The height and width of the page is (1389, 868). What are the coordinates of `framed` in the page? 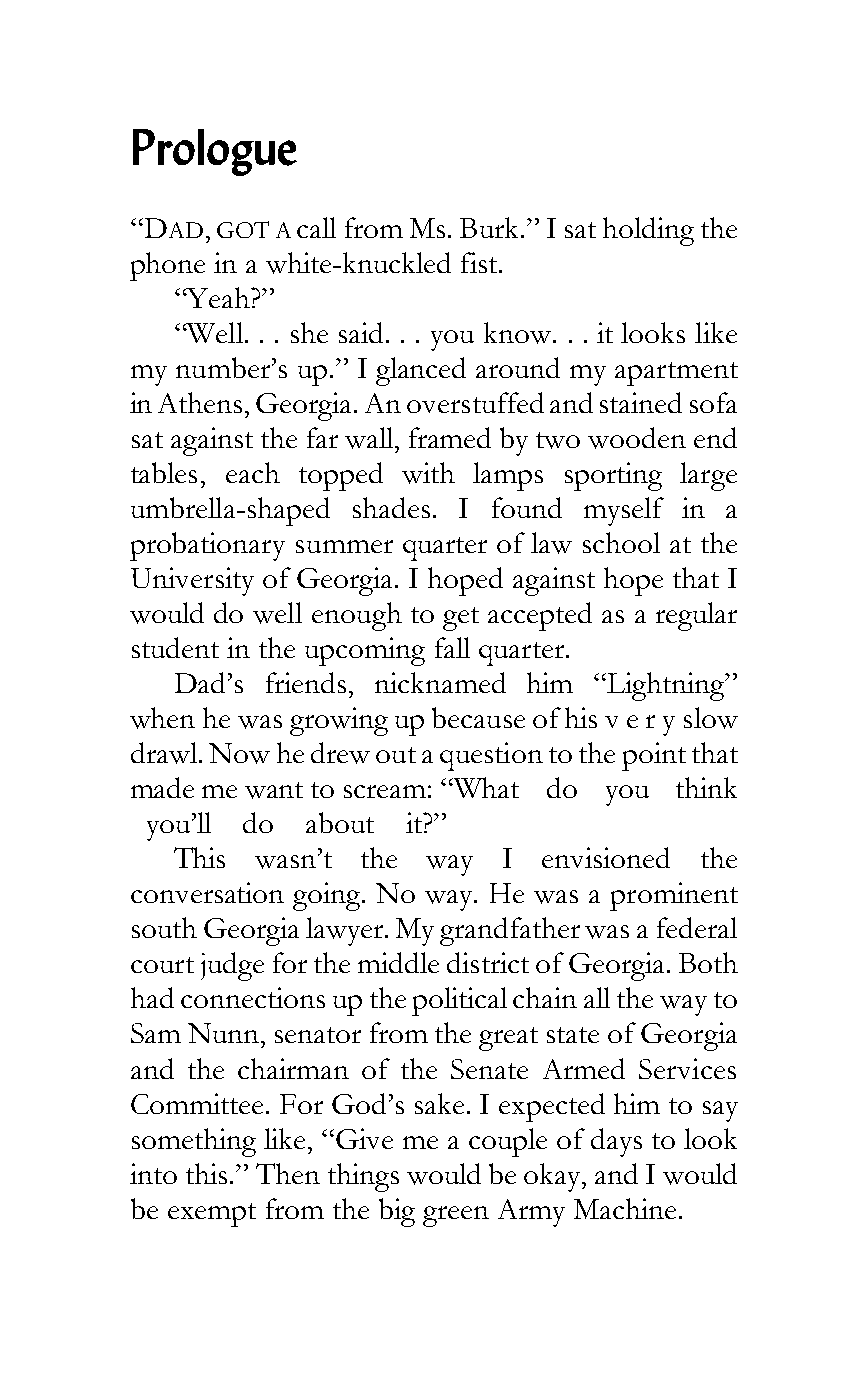 It's located at (450, 437).
